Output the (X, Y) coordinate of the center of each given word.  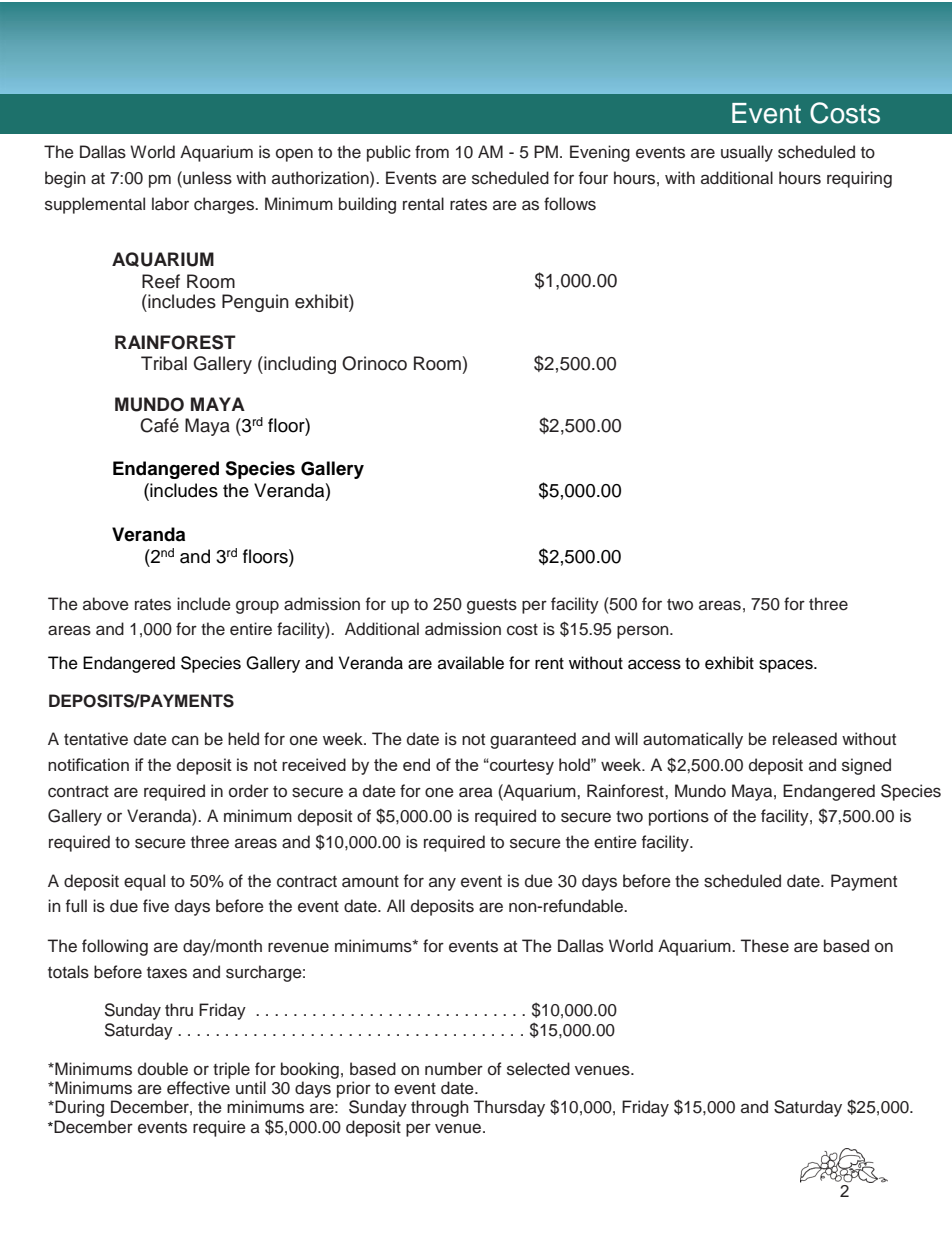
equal (144, 882)
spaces (787, 666)
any (442, 884)
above (106, 604)
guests (492, 606)
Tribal (164, 363)
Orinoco (374, 363)
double (163, 1069)
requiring (859, 179)
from (432, 152)
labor (170, 204)
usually (747, 153)
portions (679, 817)
